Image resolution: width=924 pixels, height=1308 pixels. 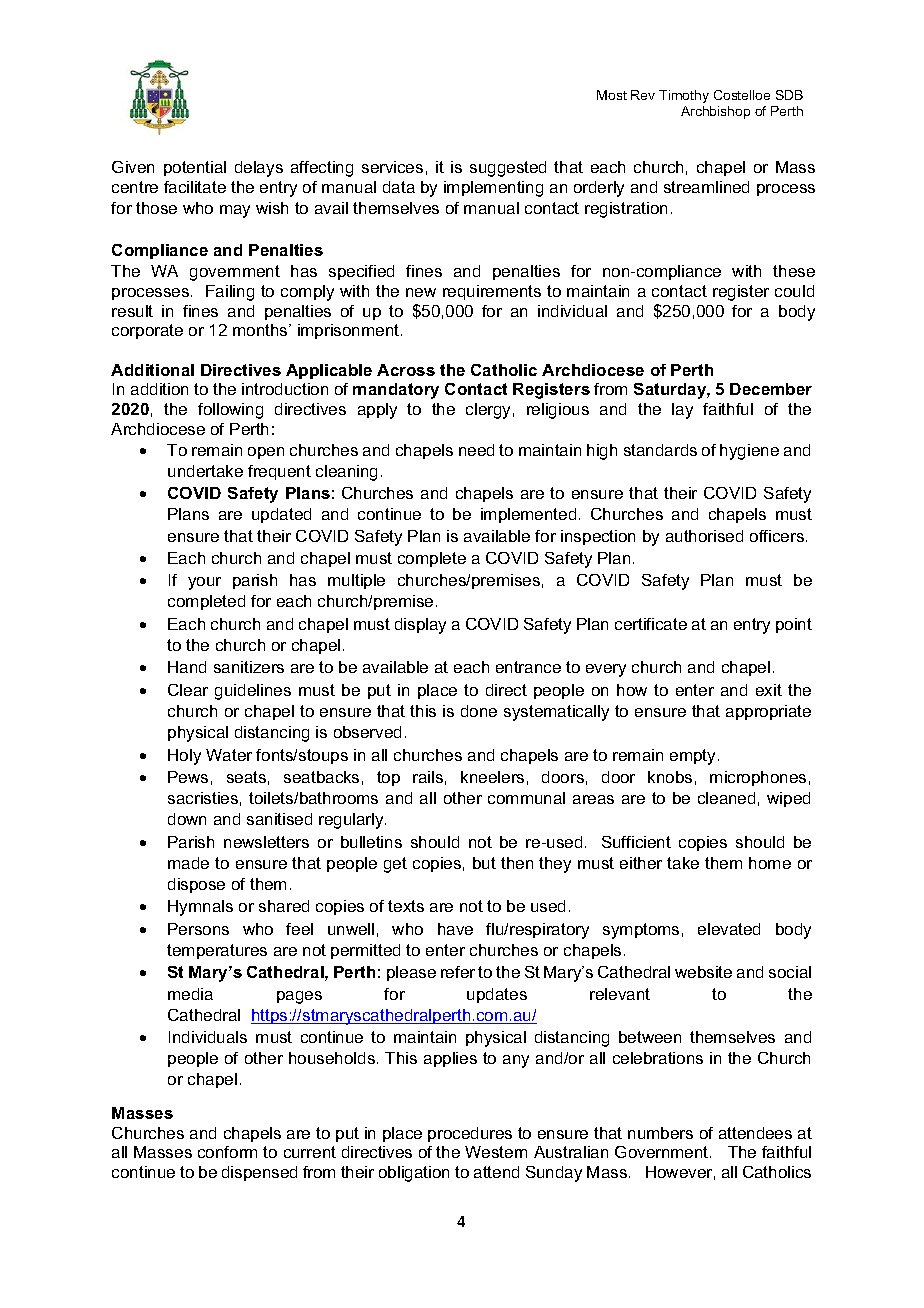 What do you see at coordinates (195, 168) in the screenshot?
I see `potential` at bounding box center [195, 168].
